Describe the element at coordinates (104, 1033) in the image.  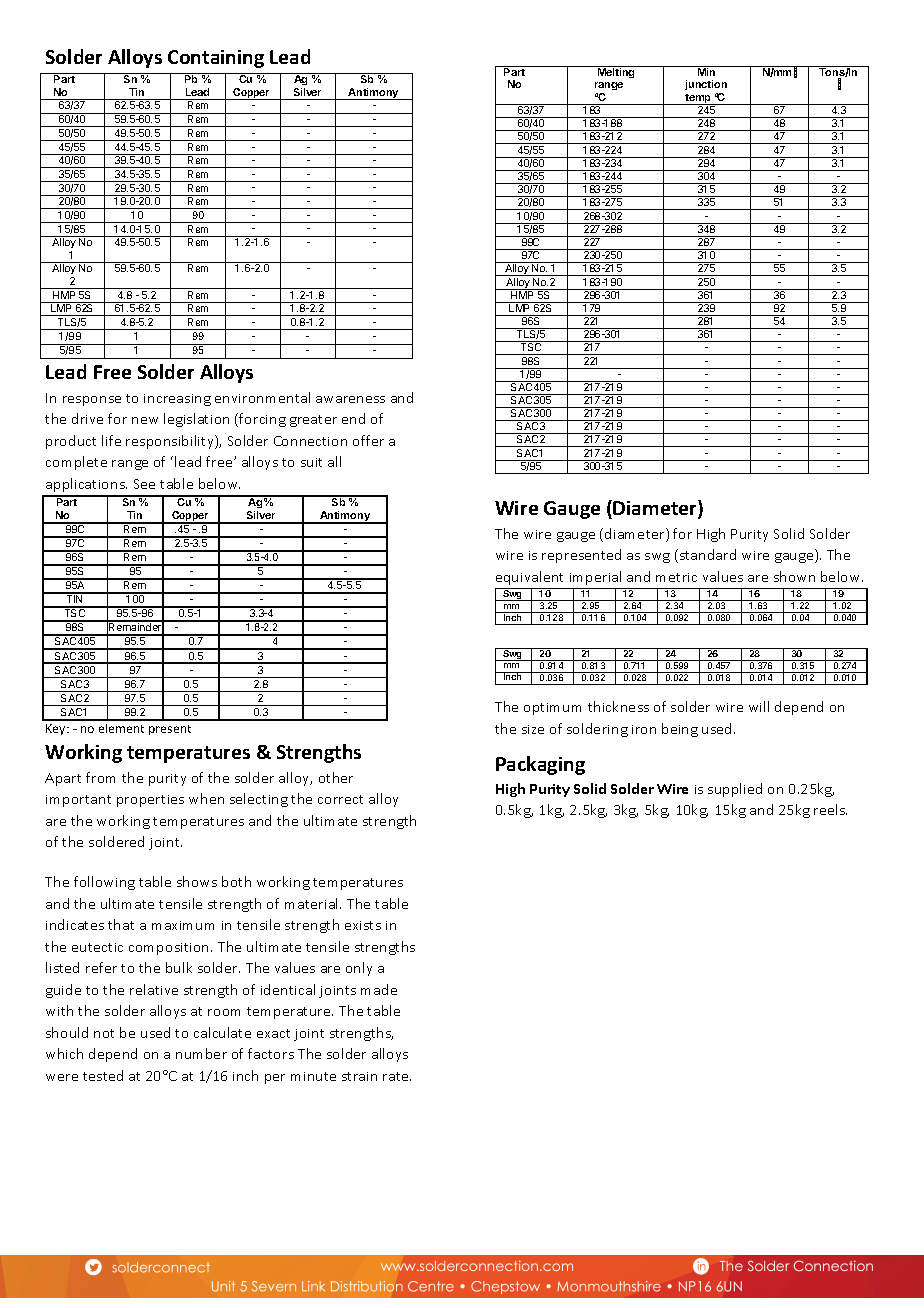
I see `not` at that location.
